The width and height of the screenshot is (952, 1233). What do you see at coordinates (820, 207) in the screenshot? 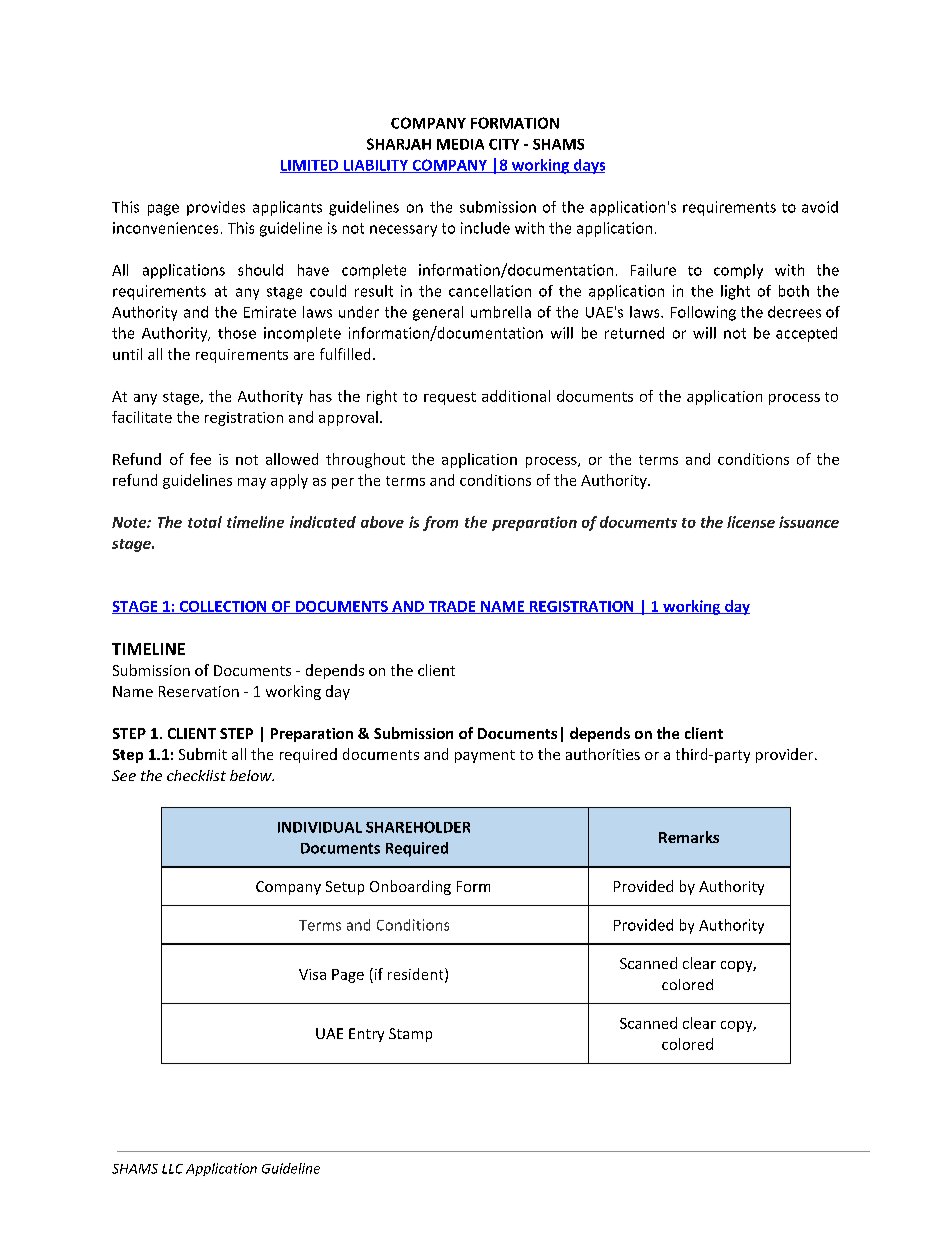
I see `avoid` at bounding box center [820, 207].
